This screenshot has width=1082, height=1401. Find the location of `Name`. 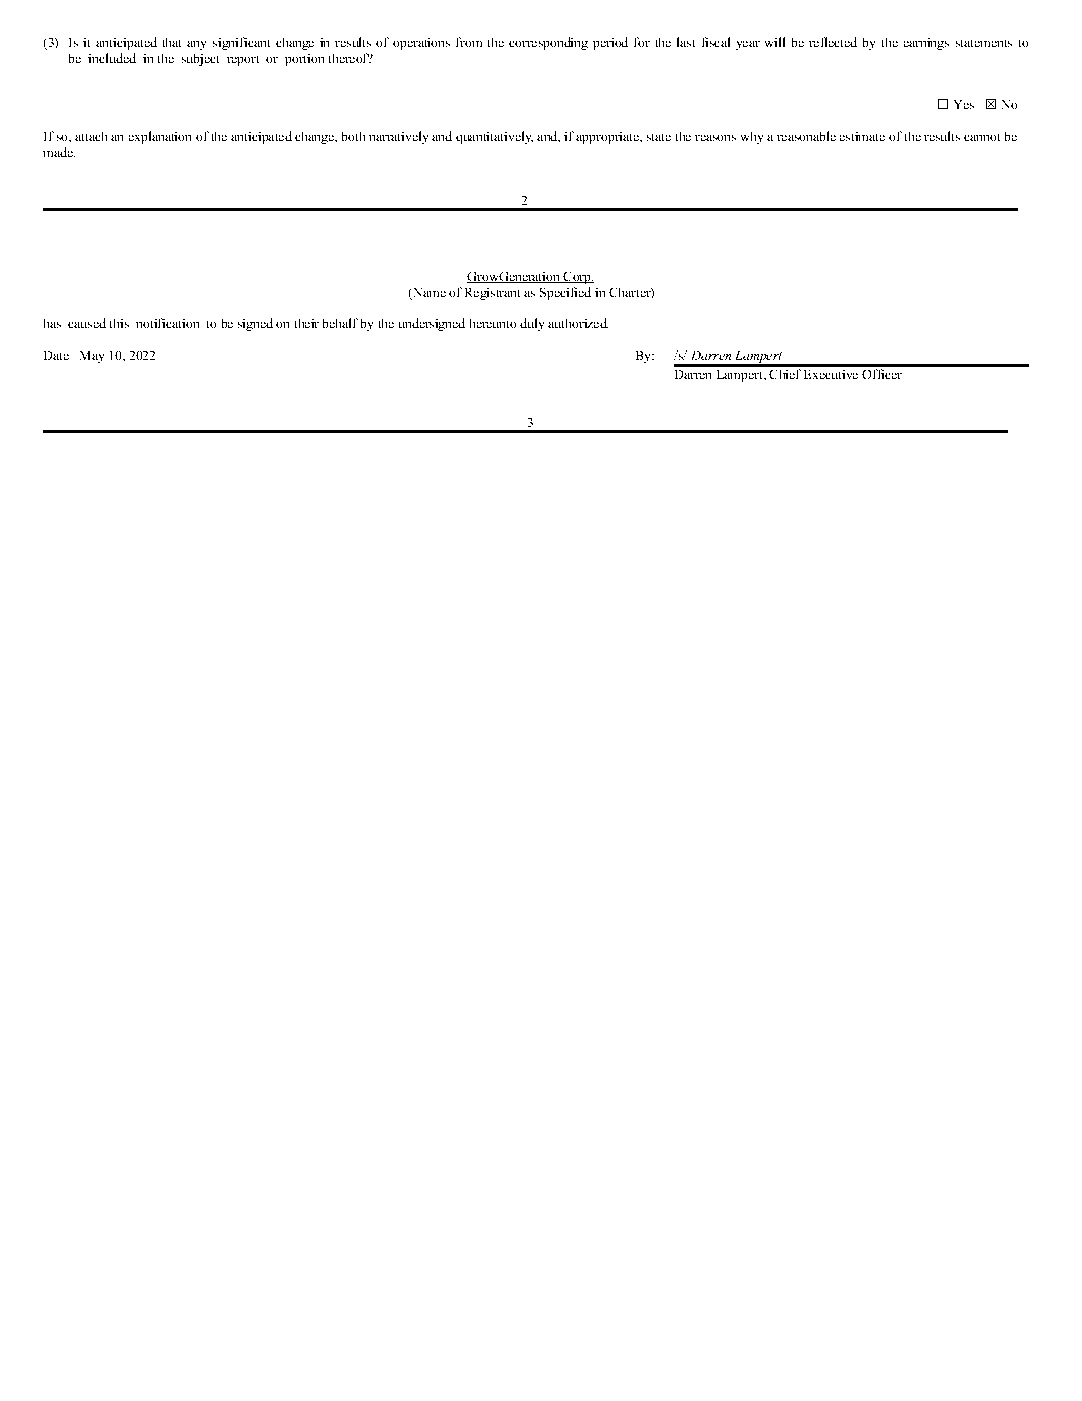

Name is located at coordinates (428, 293).
